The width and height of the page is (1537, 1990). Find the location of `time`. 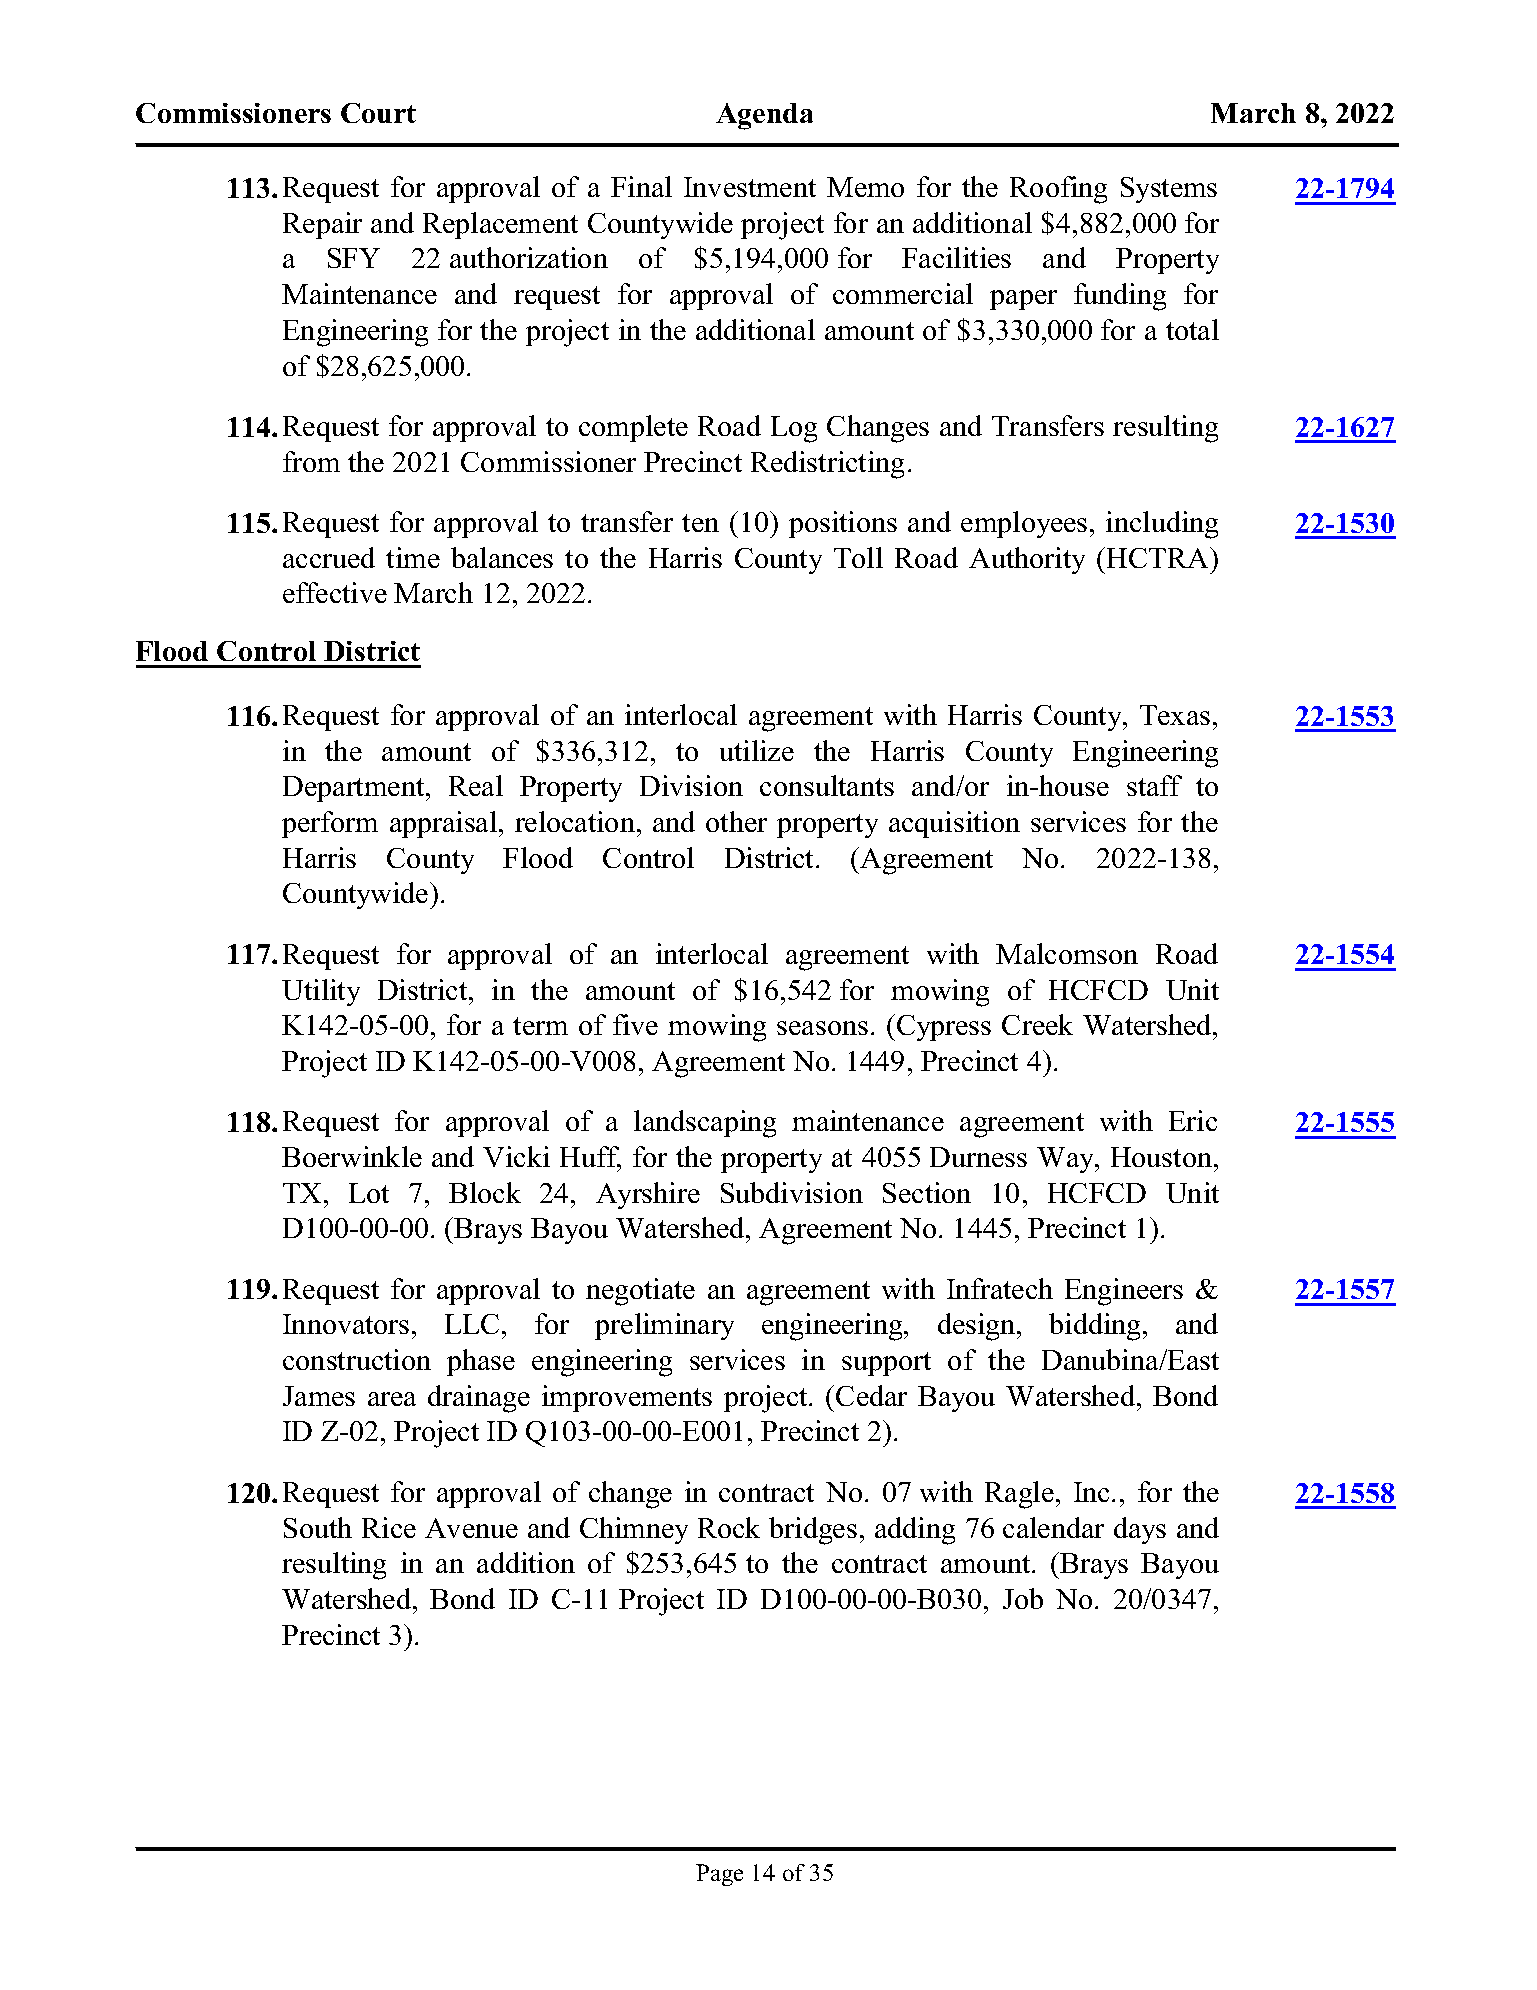

time is located at coordinates (413, 557).
